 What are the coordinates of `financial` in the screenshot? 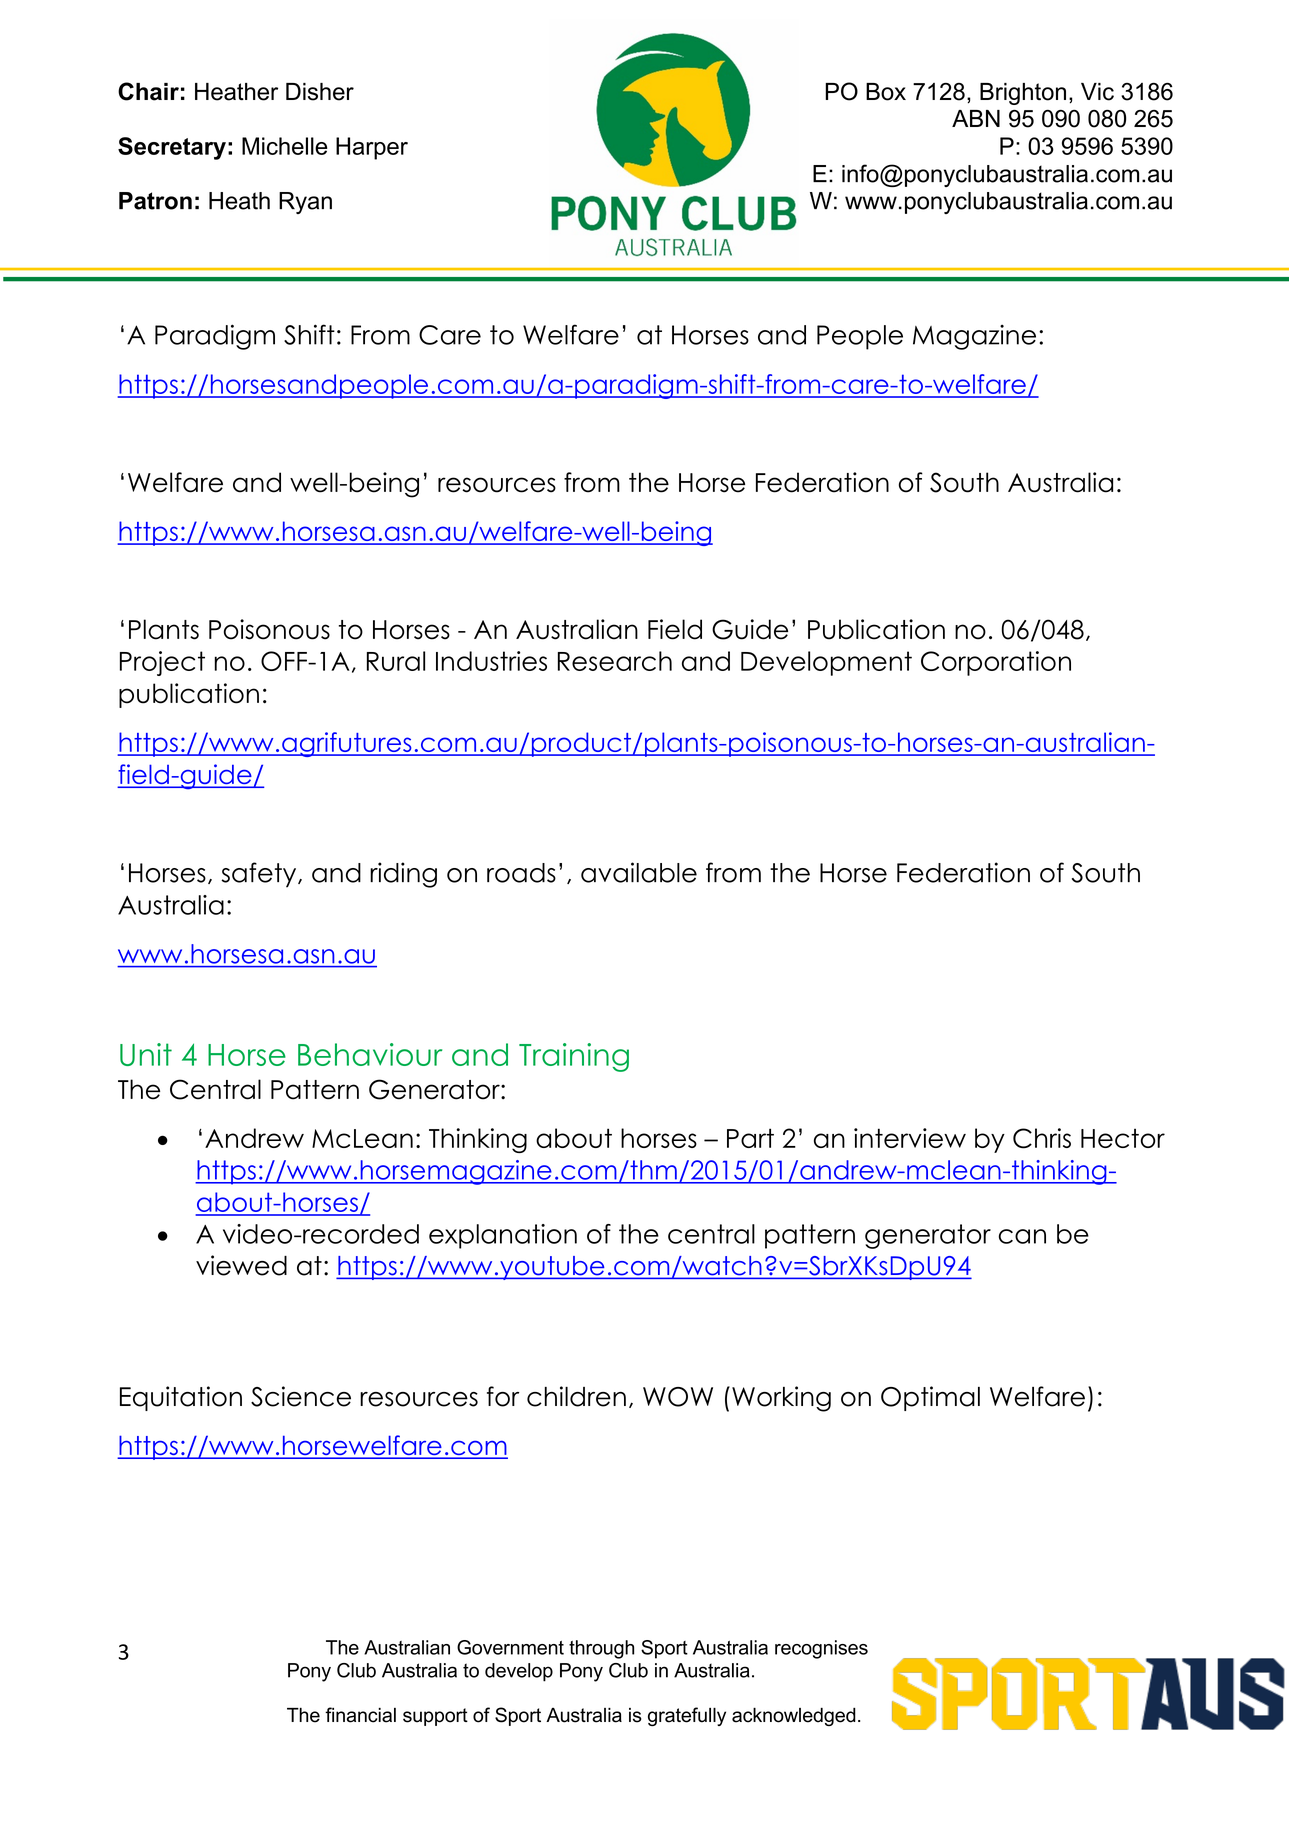 It's located at (360, 1715).
